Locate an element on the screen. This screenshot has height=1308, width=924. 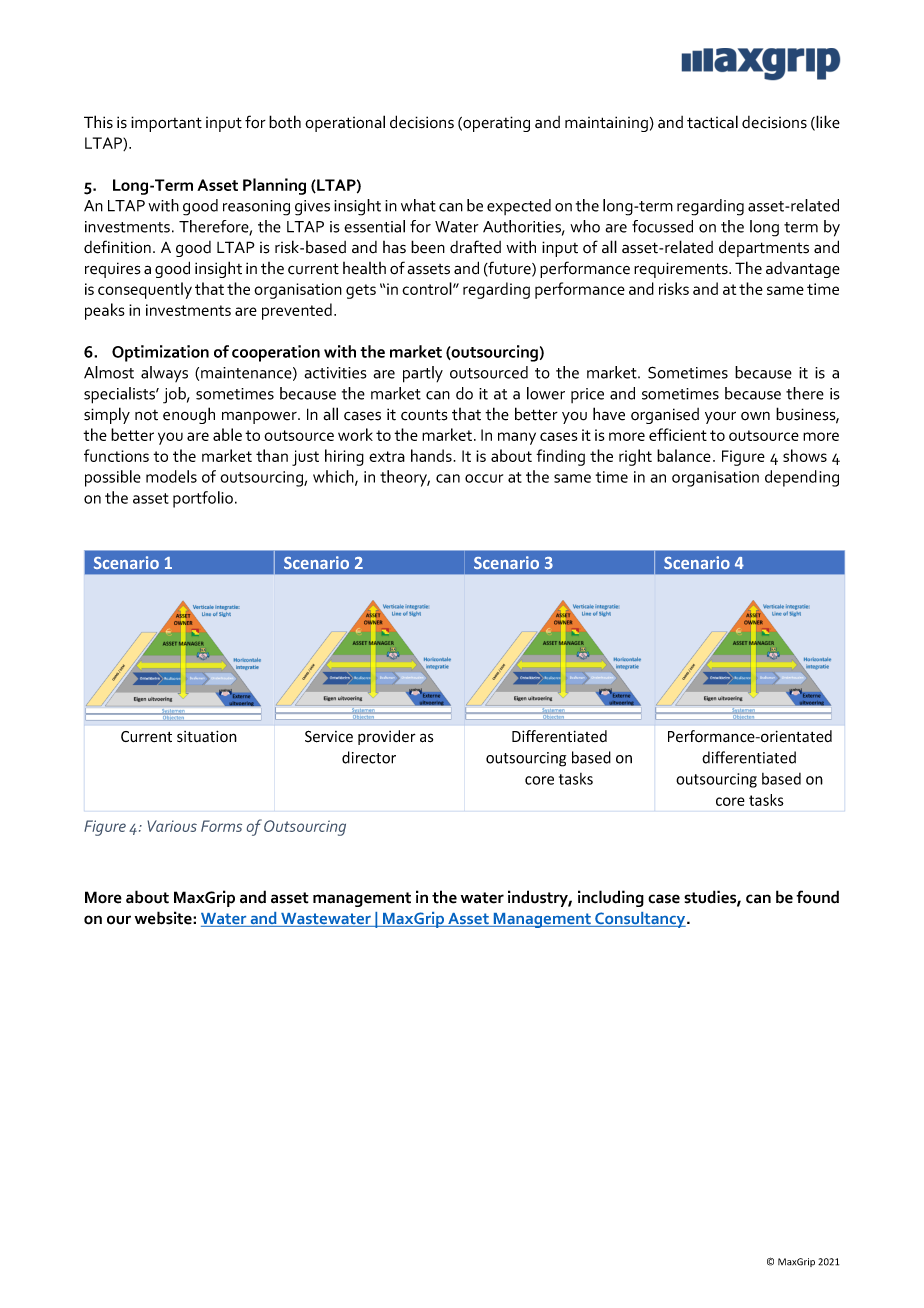
portfolio is located at coordinates (203, 499).
